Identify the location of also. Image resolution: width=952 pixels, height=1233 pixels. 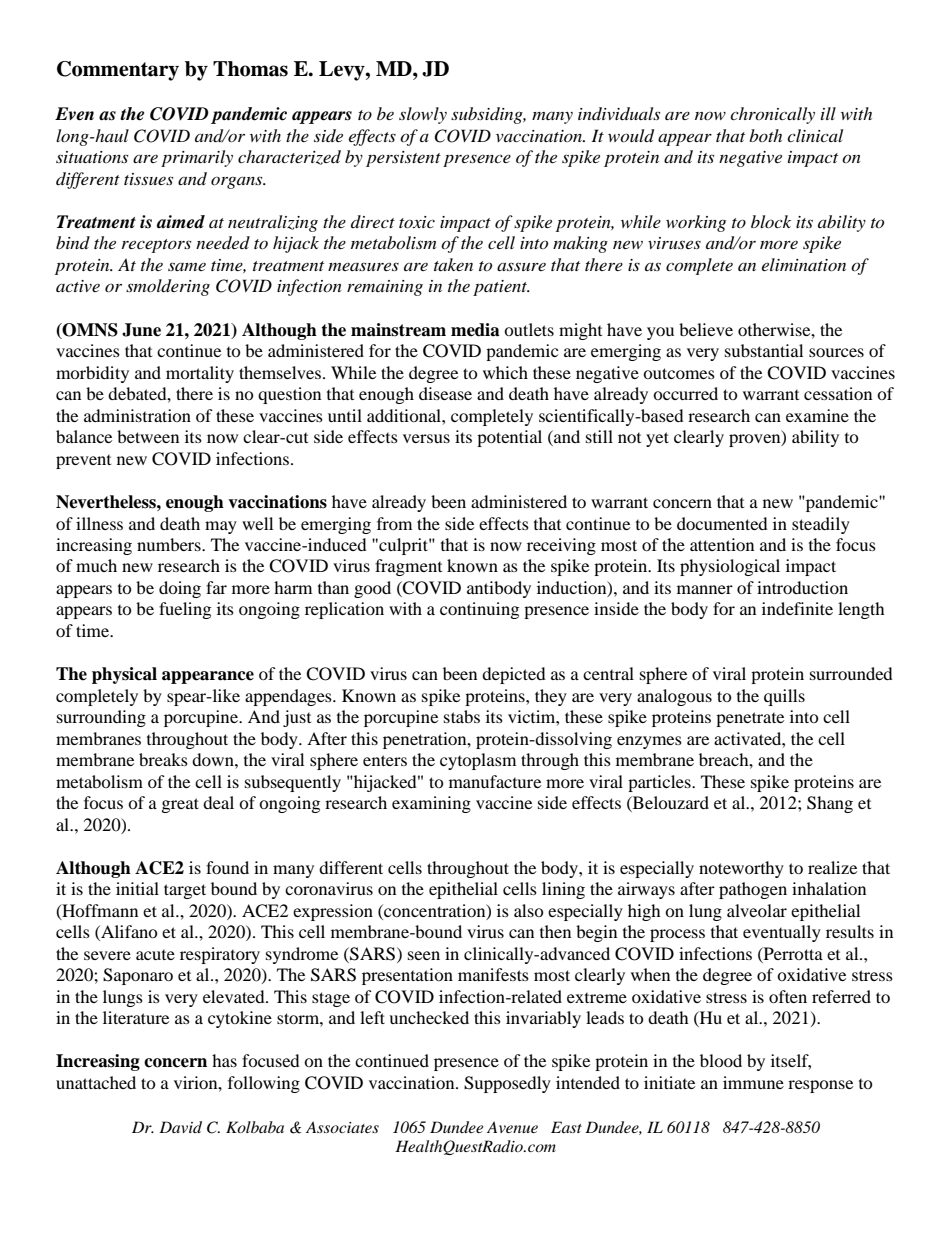
(529, 910).
